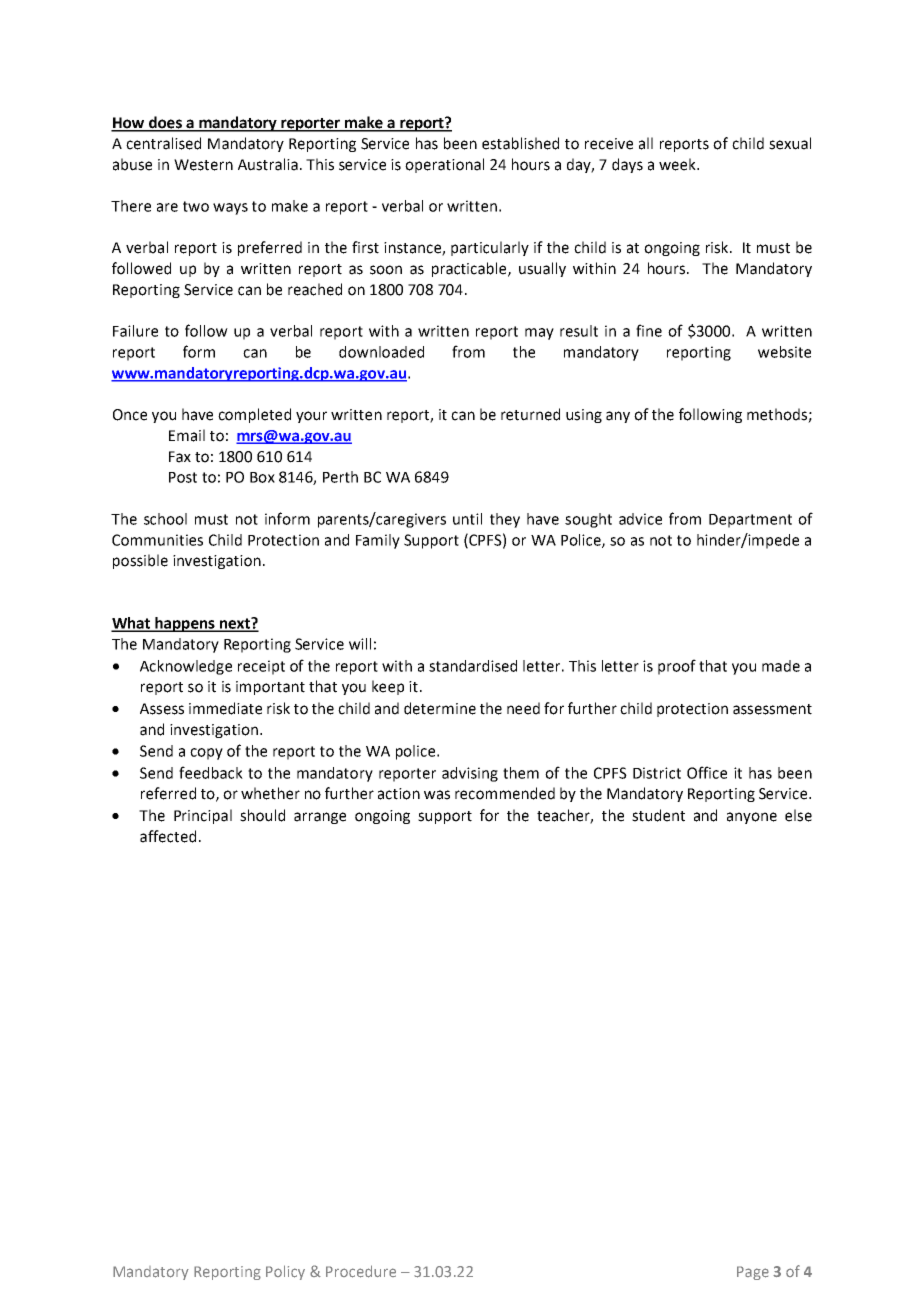 The height and width of the image is (1308, 924). I want to click on website, so click(784, 352).
